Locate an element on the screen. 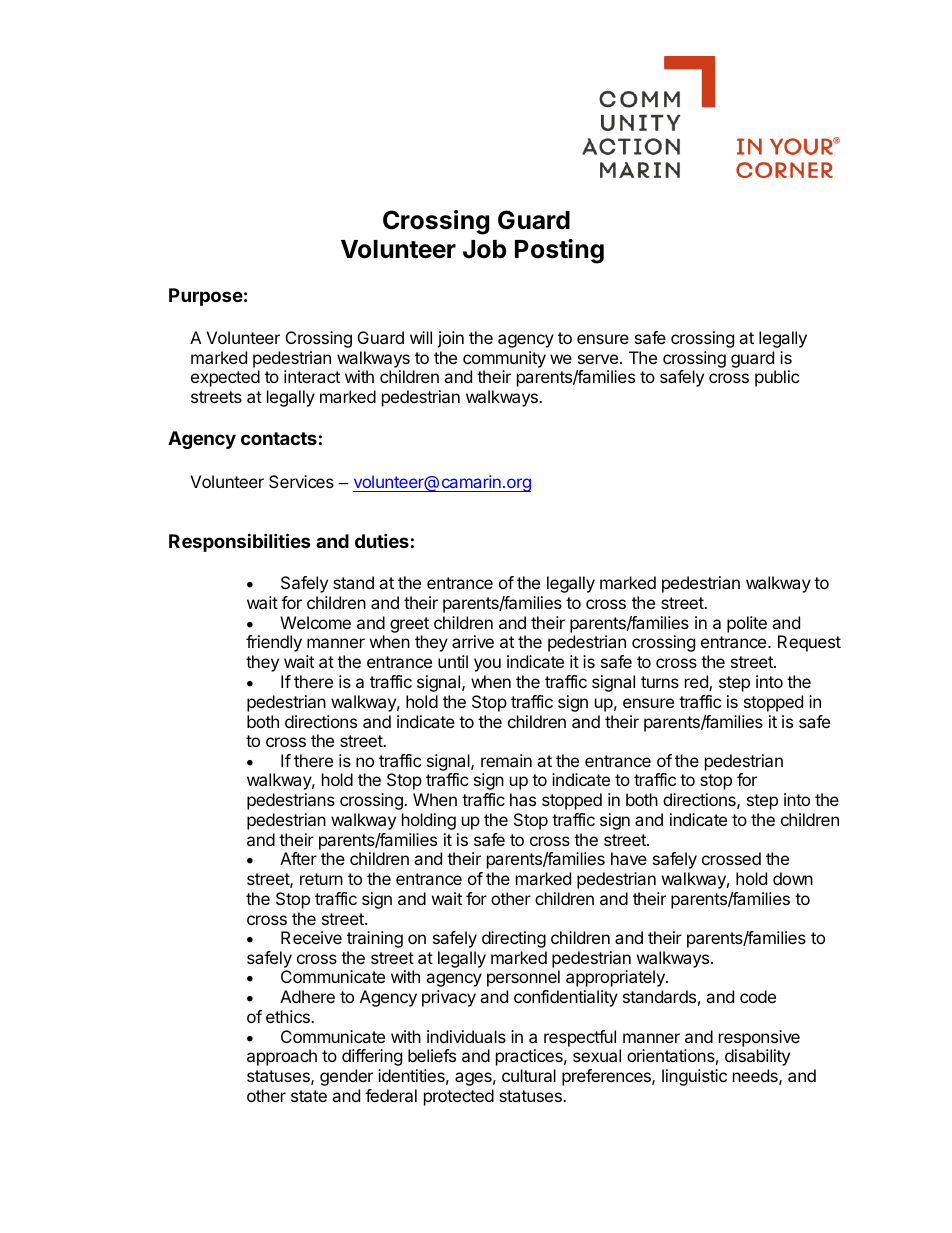 The width and height of the screenshot is (952, 1233). duties is located at coordinates (382, 540).
